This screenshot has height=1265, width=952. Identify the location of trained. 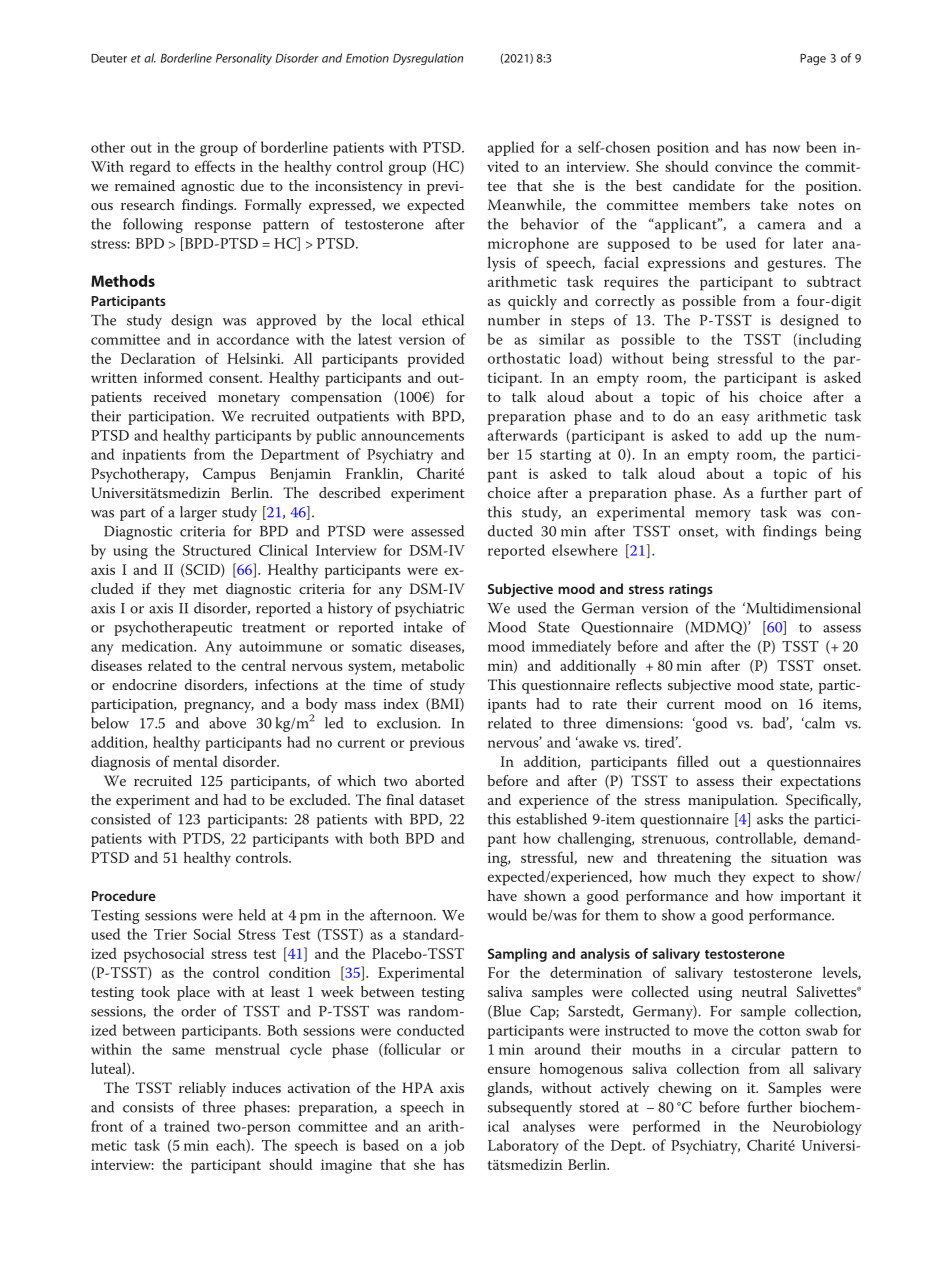
(187, 1126).
